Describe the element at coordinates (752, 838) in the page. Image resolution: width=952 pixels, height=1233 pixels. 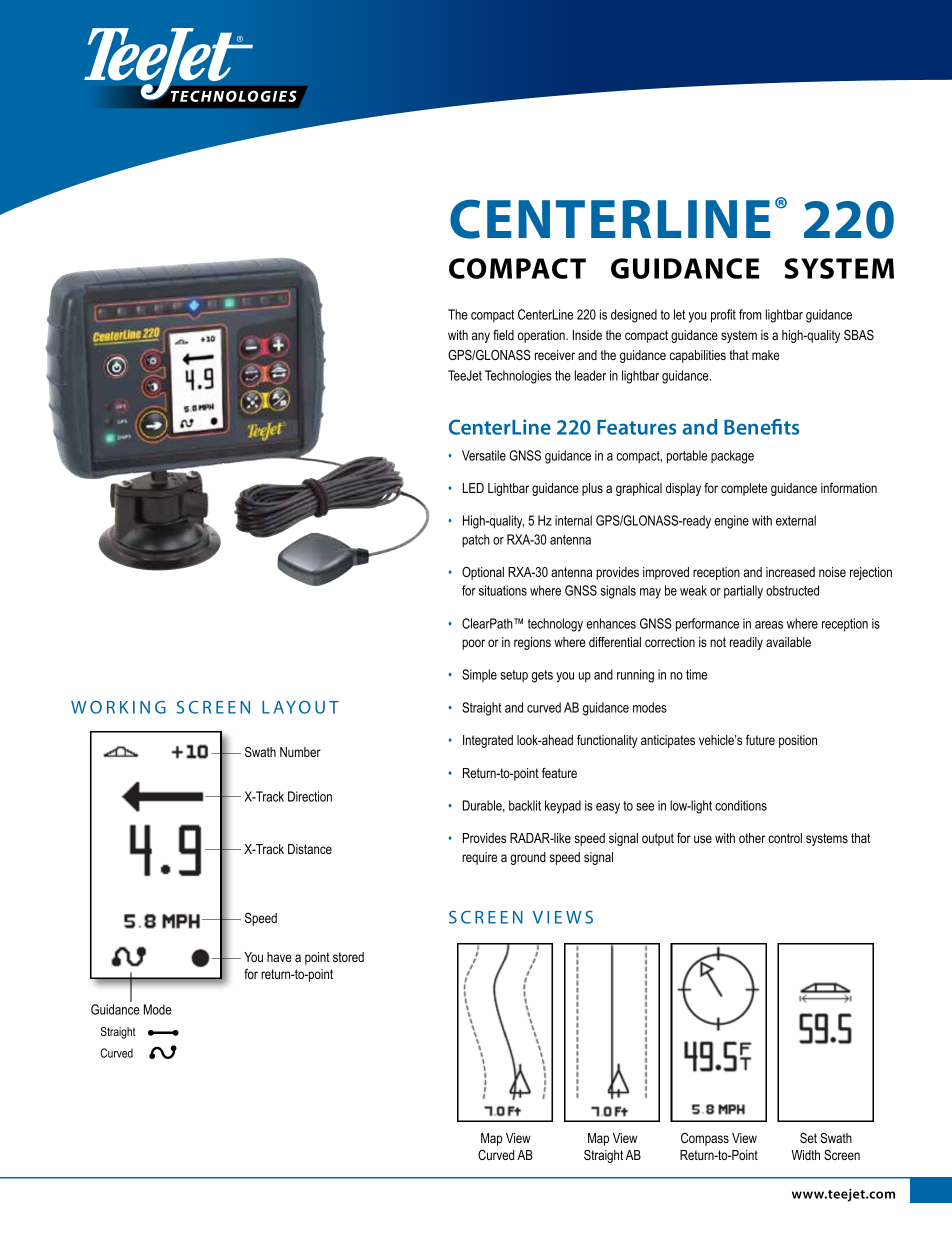
I see `other` at that location.
